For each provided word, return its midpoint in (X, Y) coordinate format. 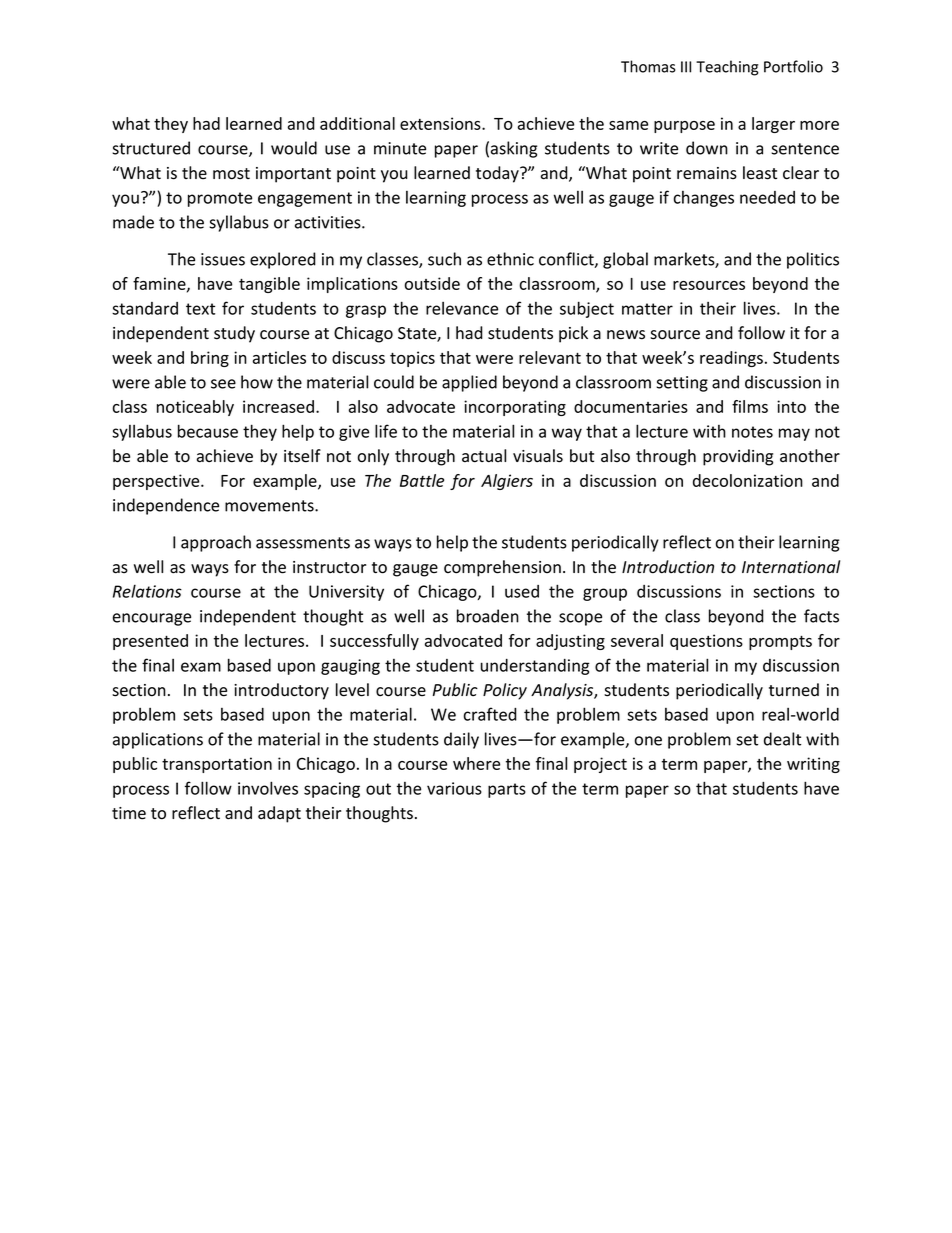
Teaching (727, 68)
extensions (441, 123)
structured (151, 148)
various (454, 788)
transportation (217, 765)
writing (813, 765)
